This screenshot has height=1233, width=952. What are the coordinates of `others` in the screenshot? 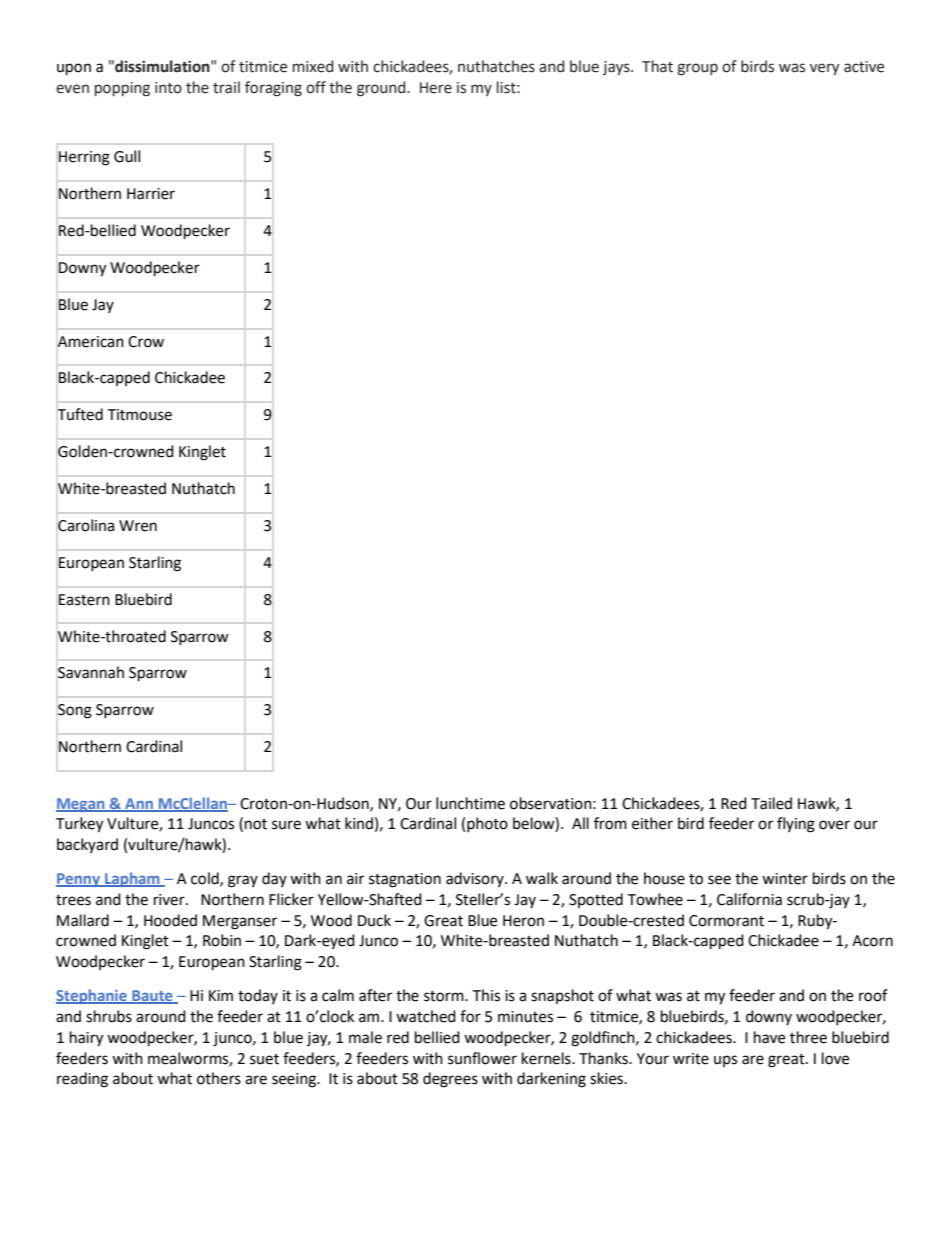 It's located at (219, 1078).
